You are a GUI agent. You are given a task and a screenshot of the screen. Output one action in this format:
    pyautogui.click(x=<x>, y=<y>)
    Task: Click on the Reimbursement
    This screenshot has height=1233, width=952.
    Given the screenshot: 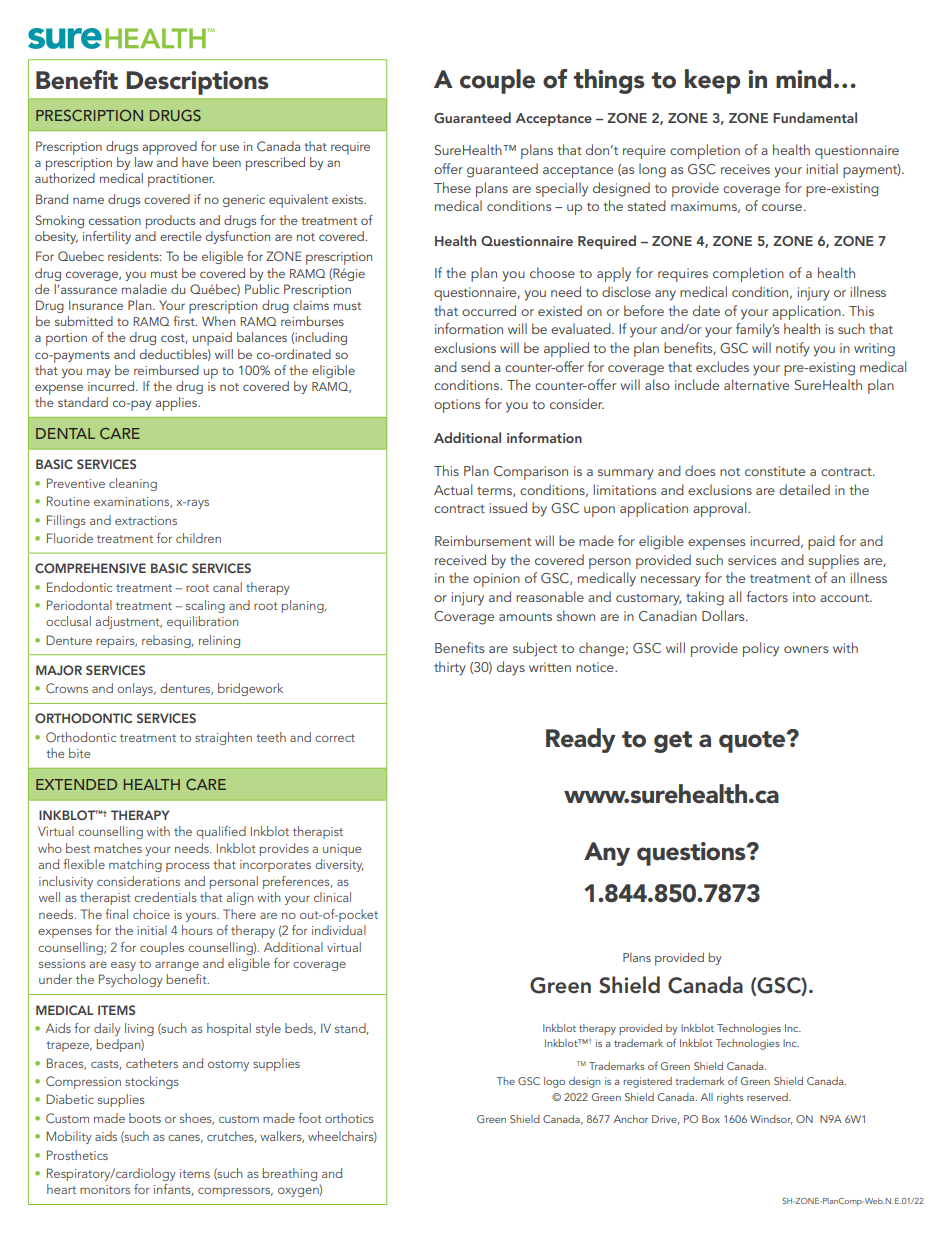 What is the action you would take?
    pyautogui.click(x=483, y=540)
